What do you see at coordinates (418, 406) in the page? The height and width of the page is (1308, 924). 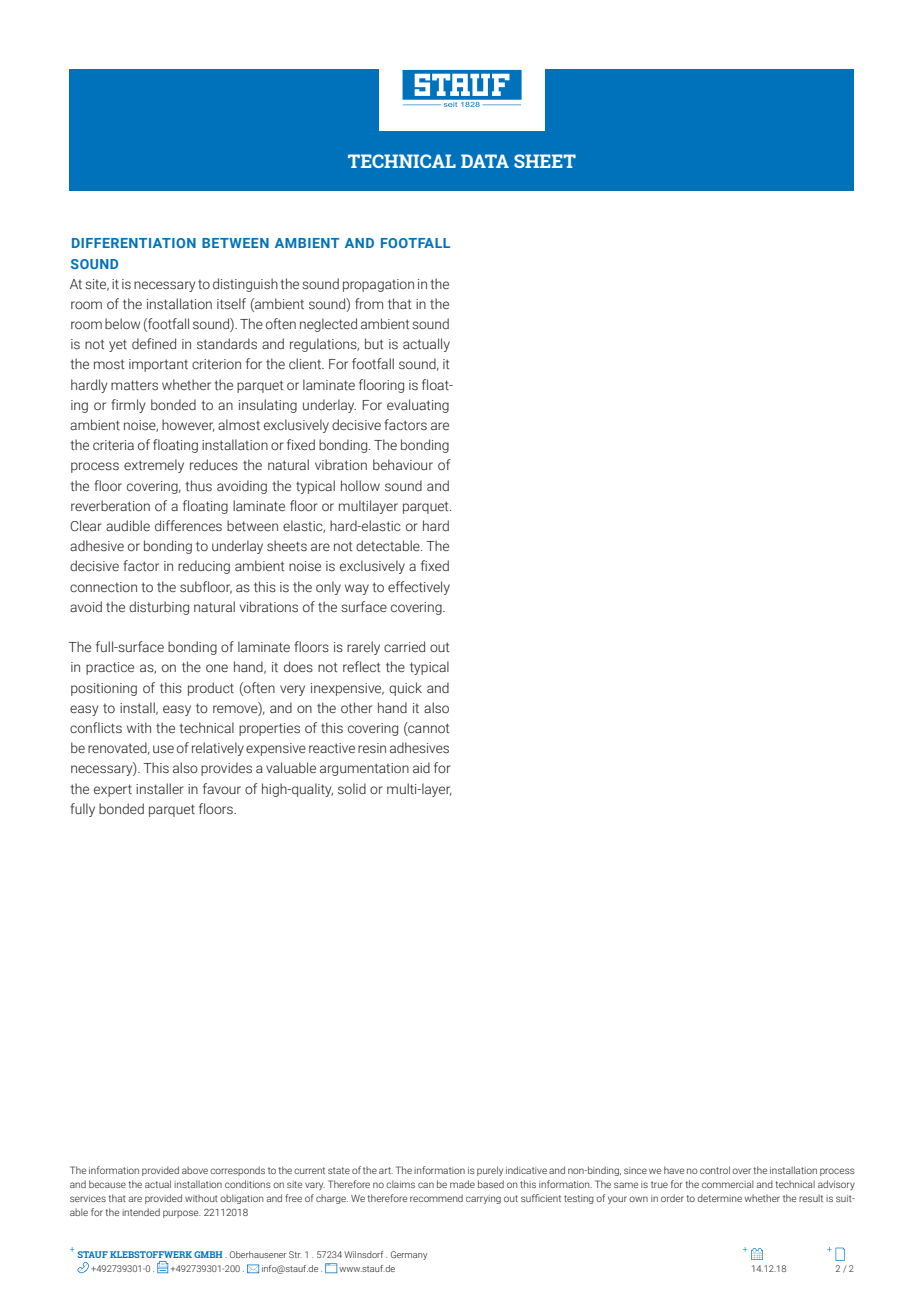 I see `evaluating` at bounding box center [418, 406].
